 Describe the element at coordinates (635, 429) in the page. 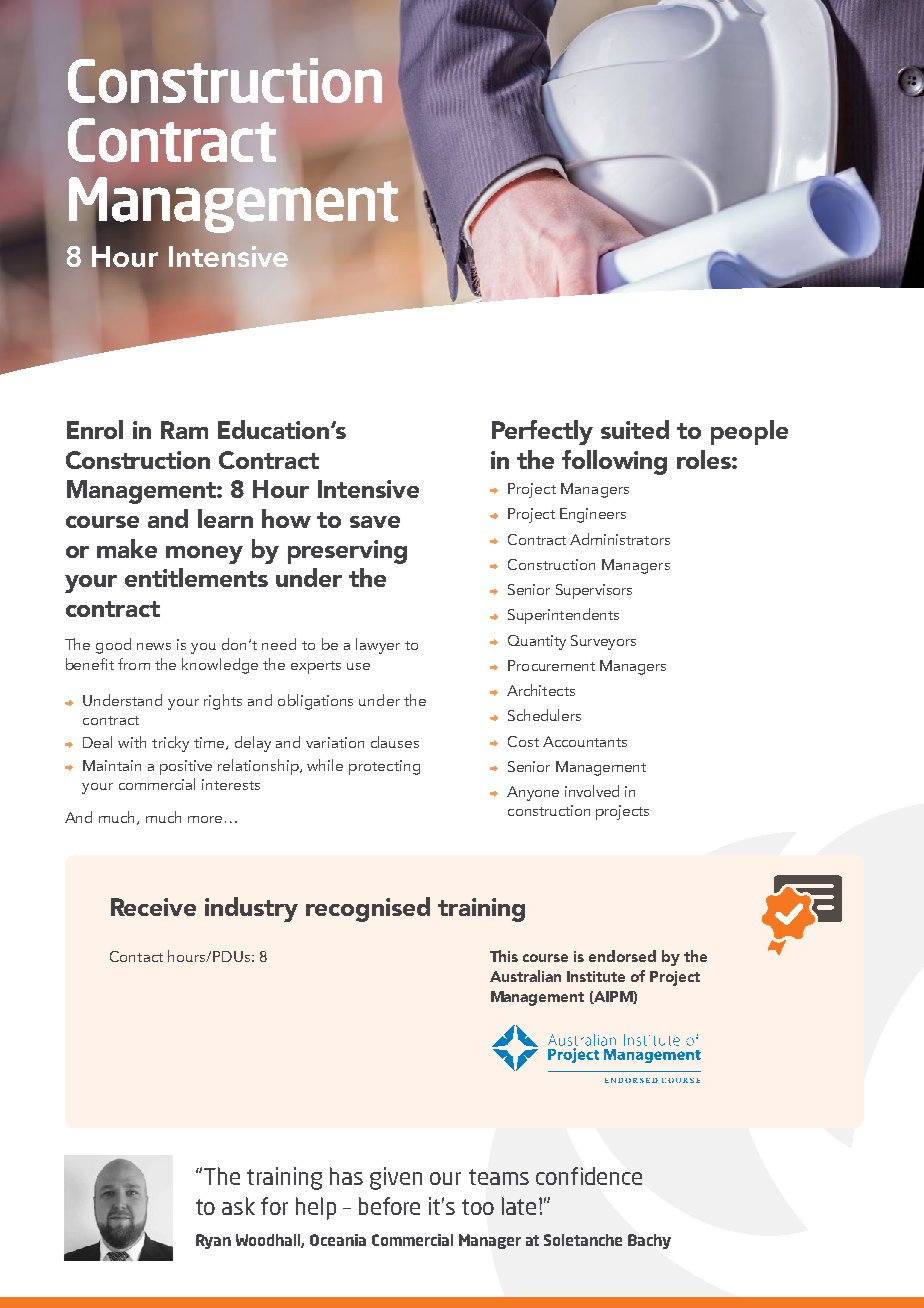

I see `suited` at that location.
